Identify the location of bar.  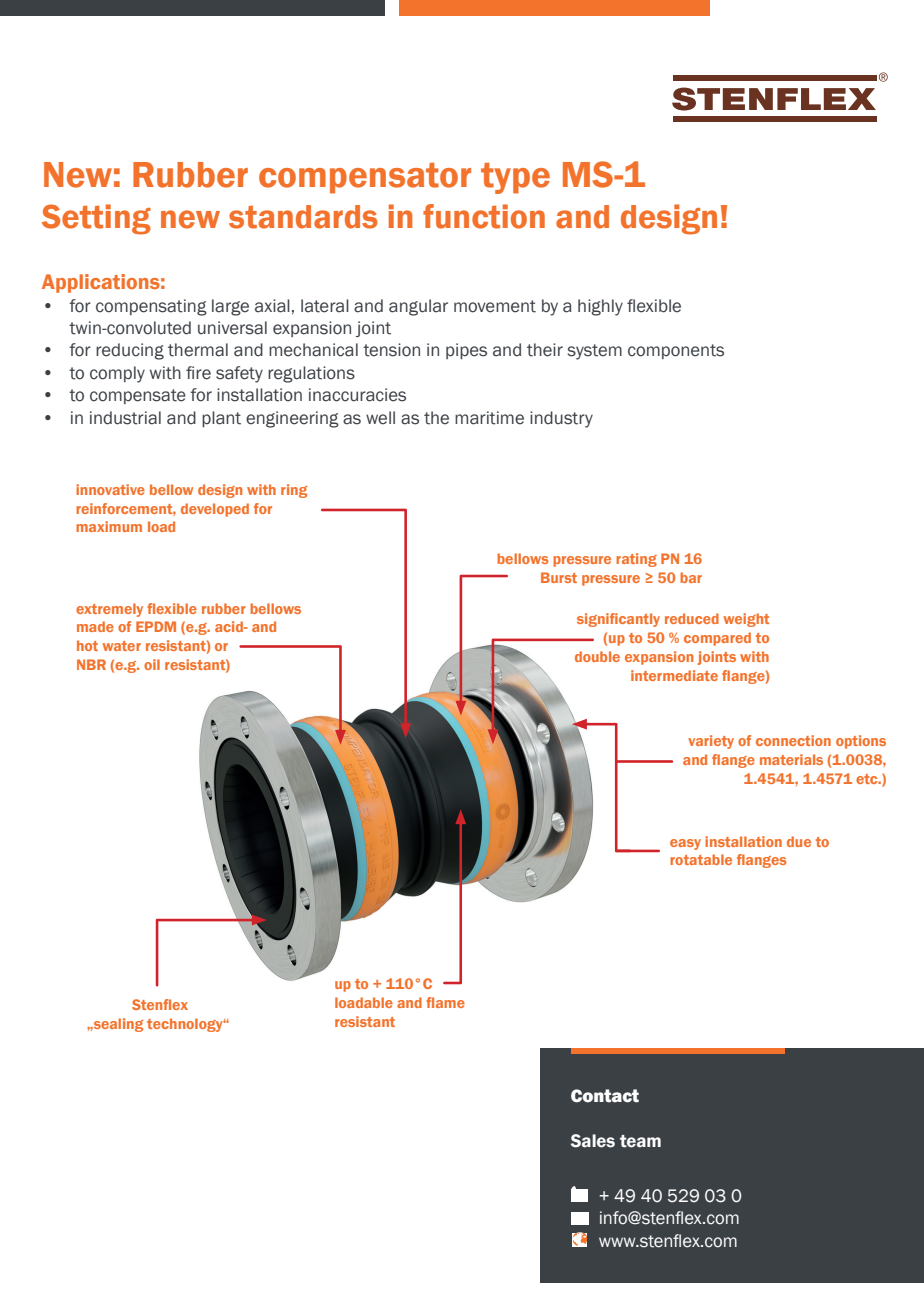
(691, 577).
